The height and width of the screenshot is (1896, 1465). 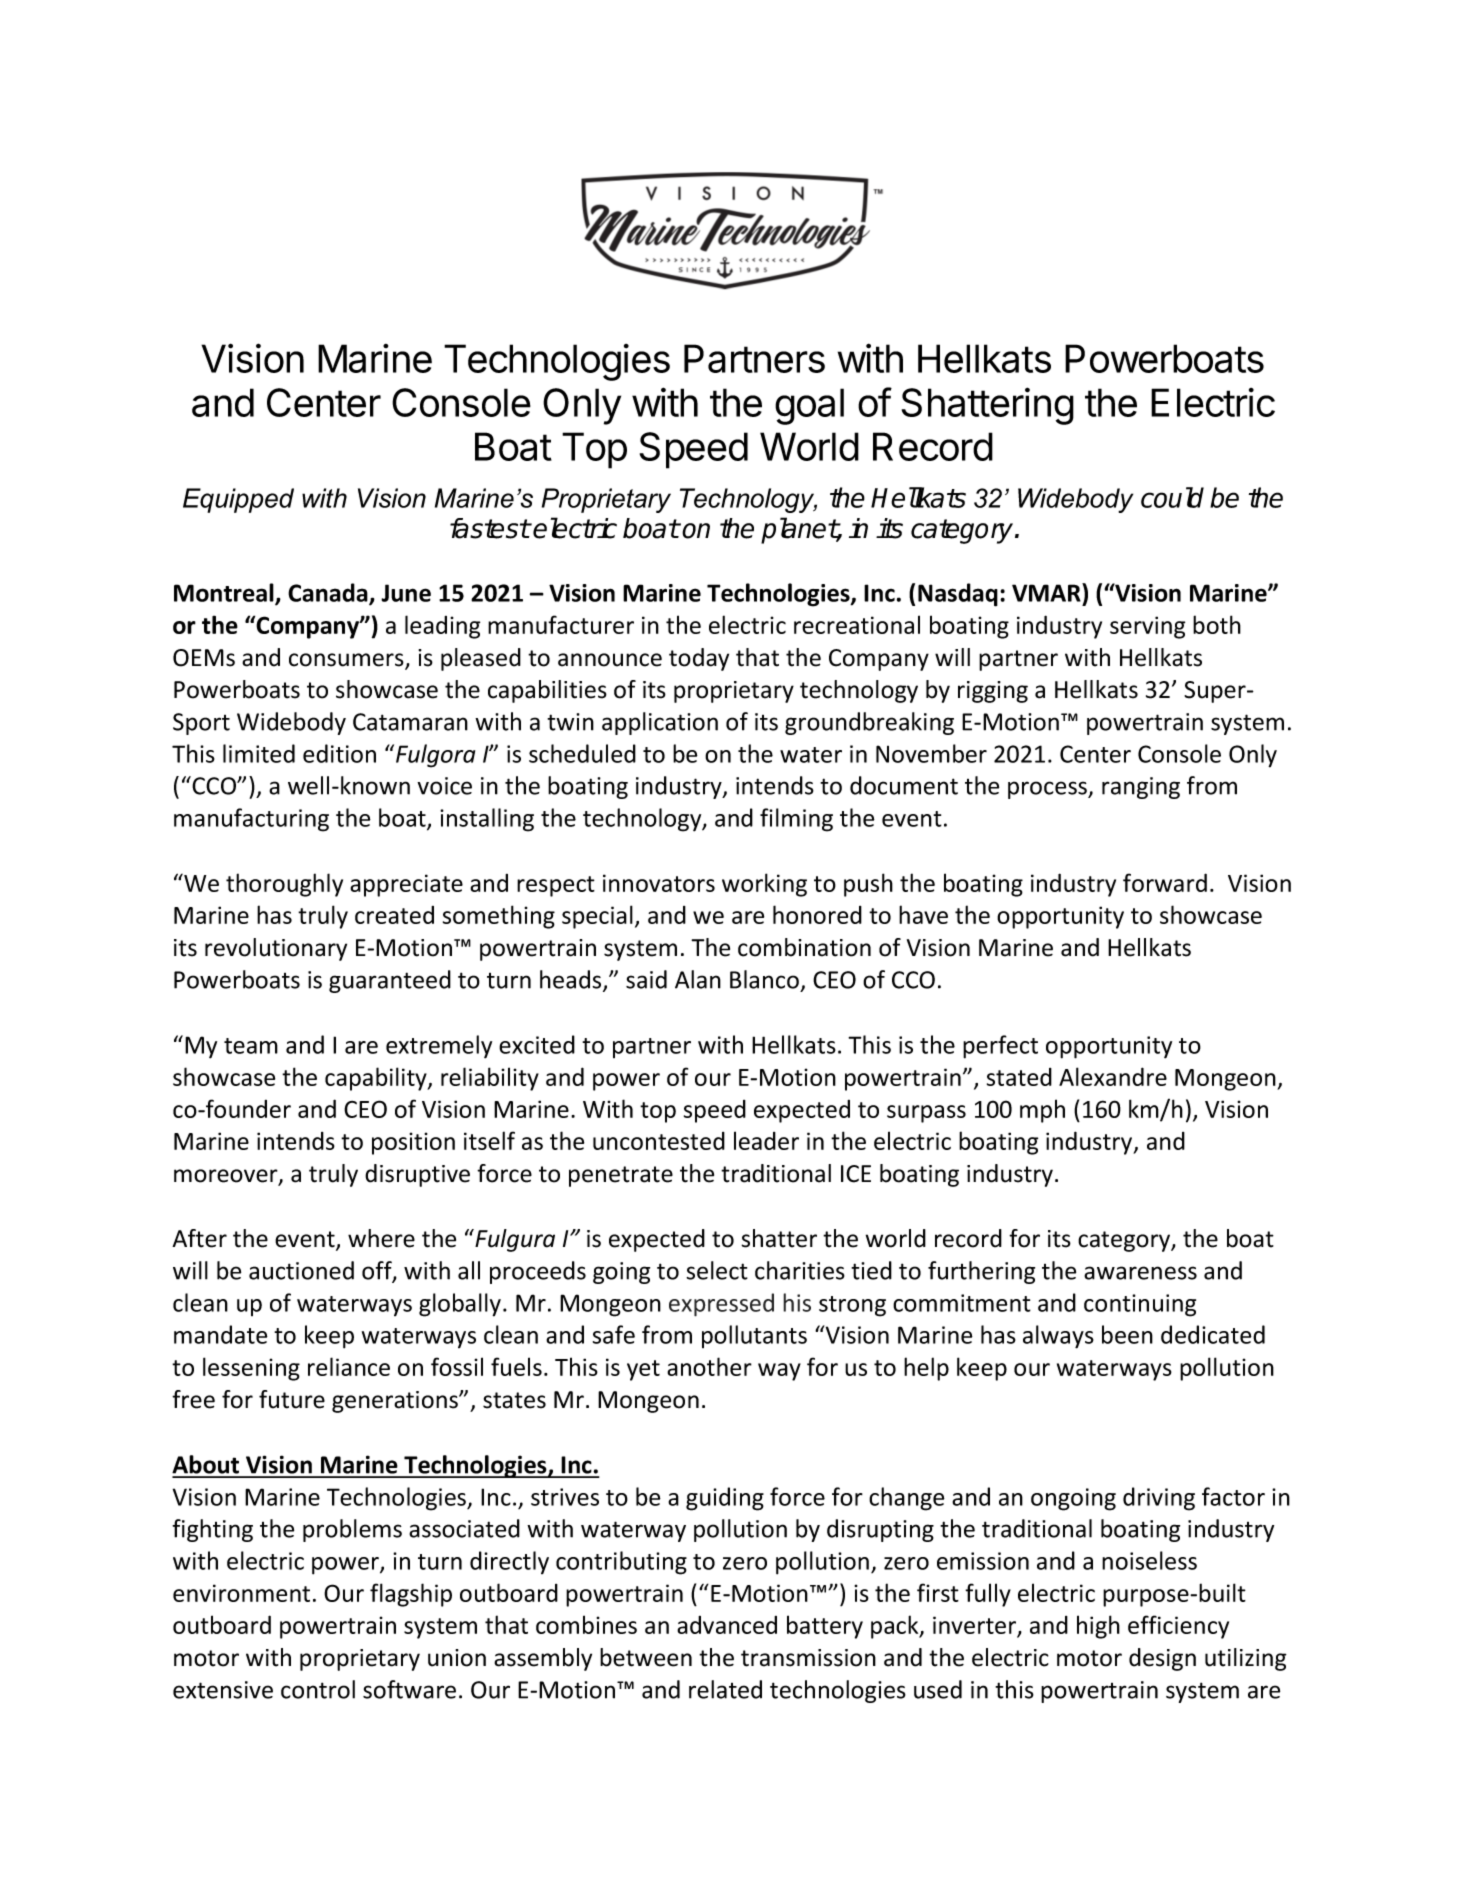 What do you see at coordinates (809, 406) in the screenshot?
I see `goal` at bounding box center [809, 406].
